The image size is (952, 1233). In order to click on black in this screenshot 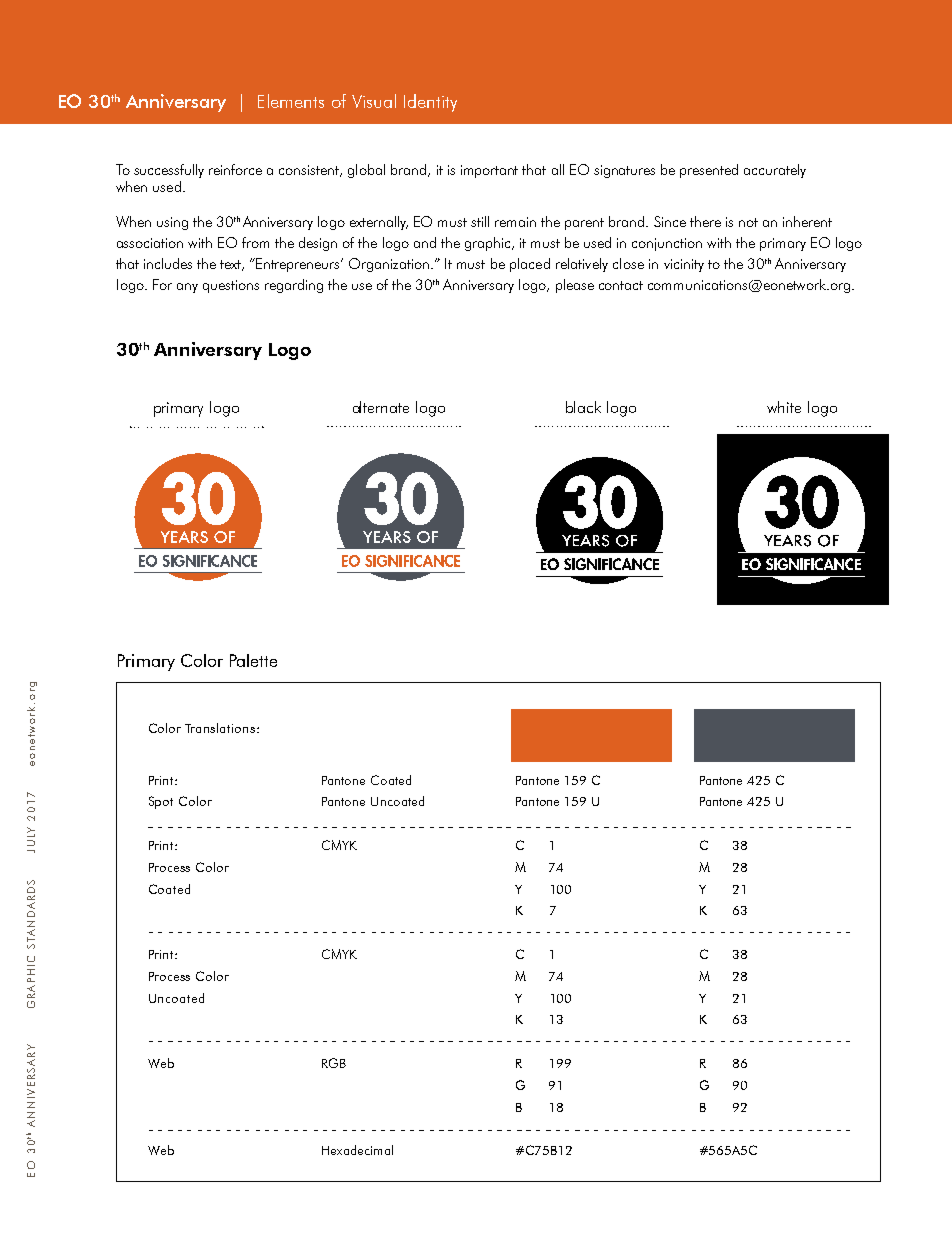, I will do `click(583, 407)`.
